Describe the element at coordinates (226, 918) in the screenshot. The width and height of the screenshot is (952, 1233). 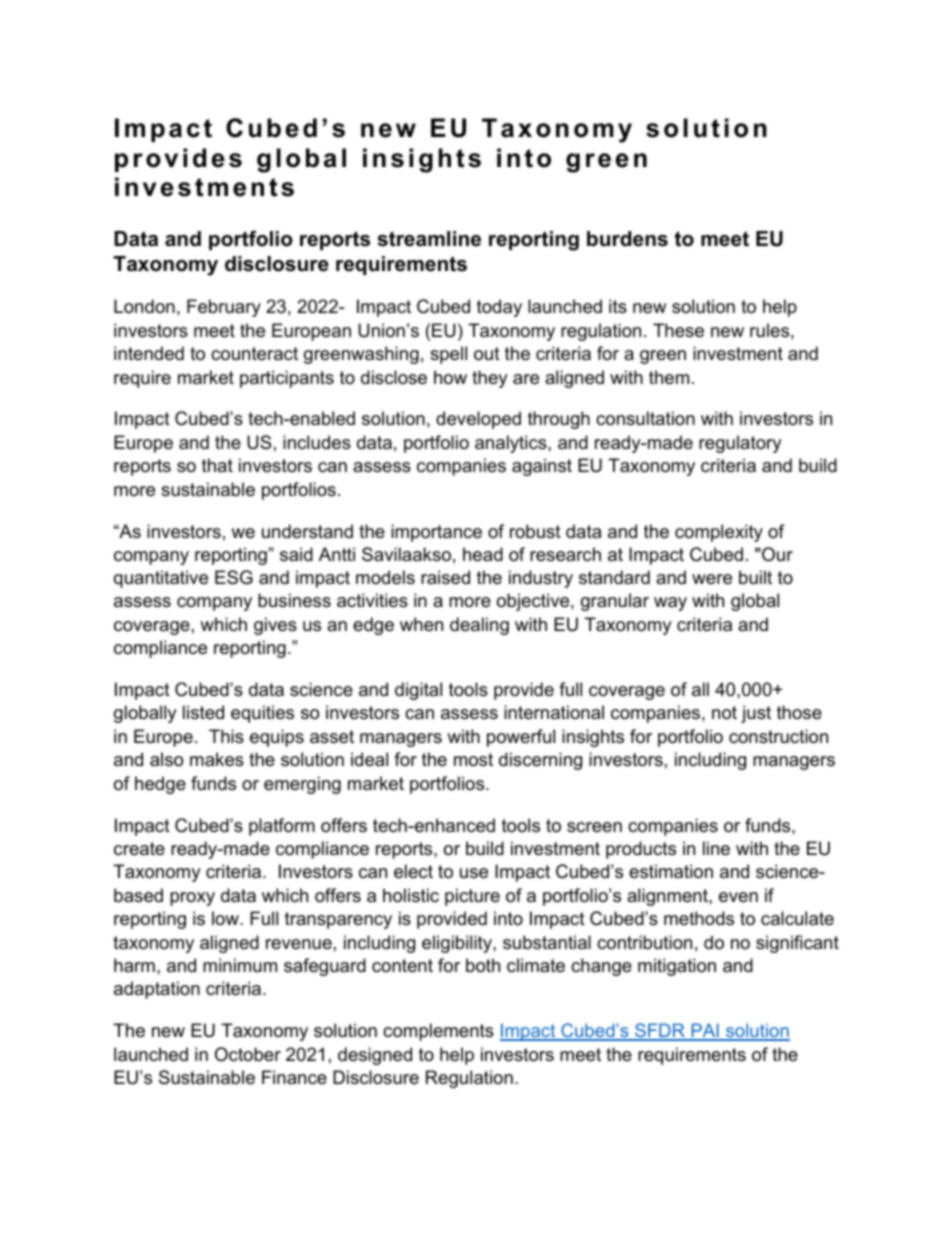
I see `low` at that location.
